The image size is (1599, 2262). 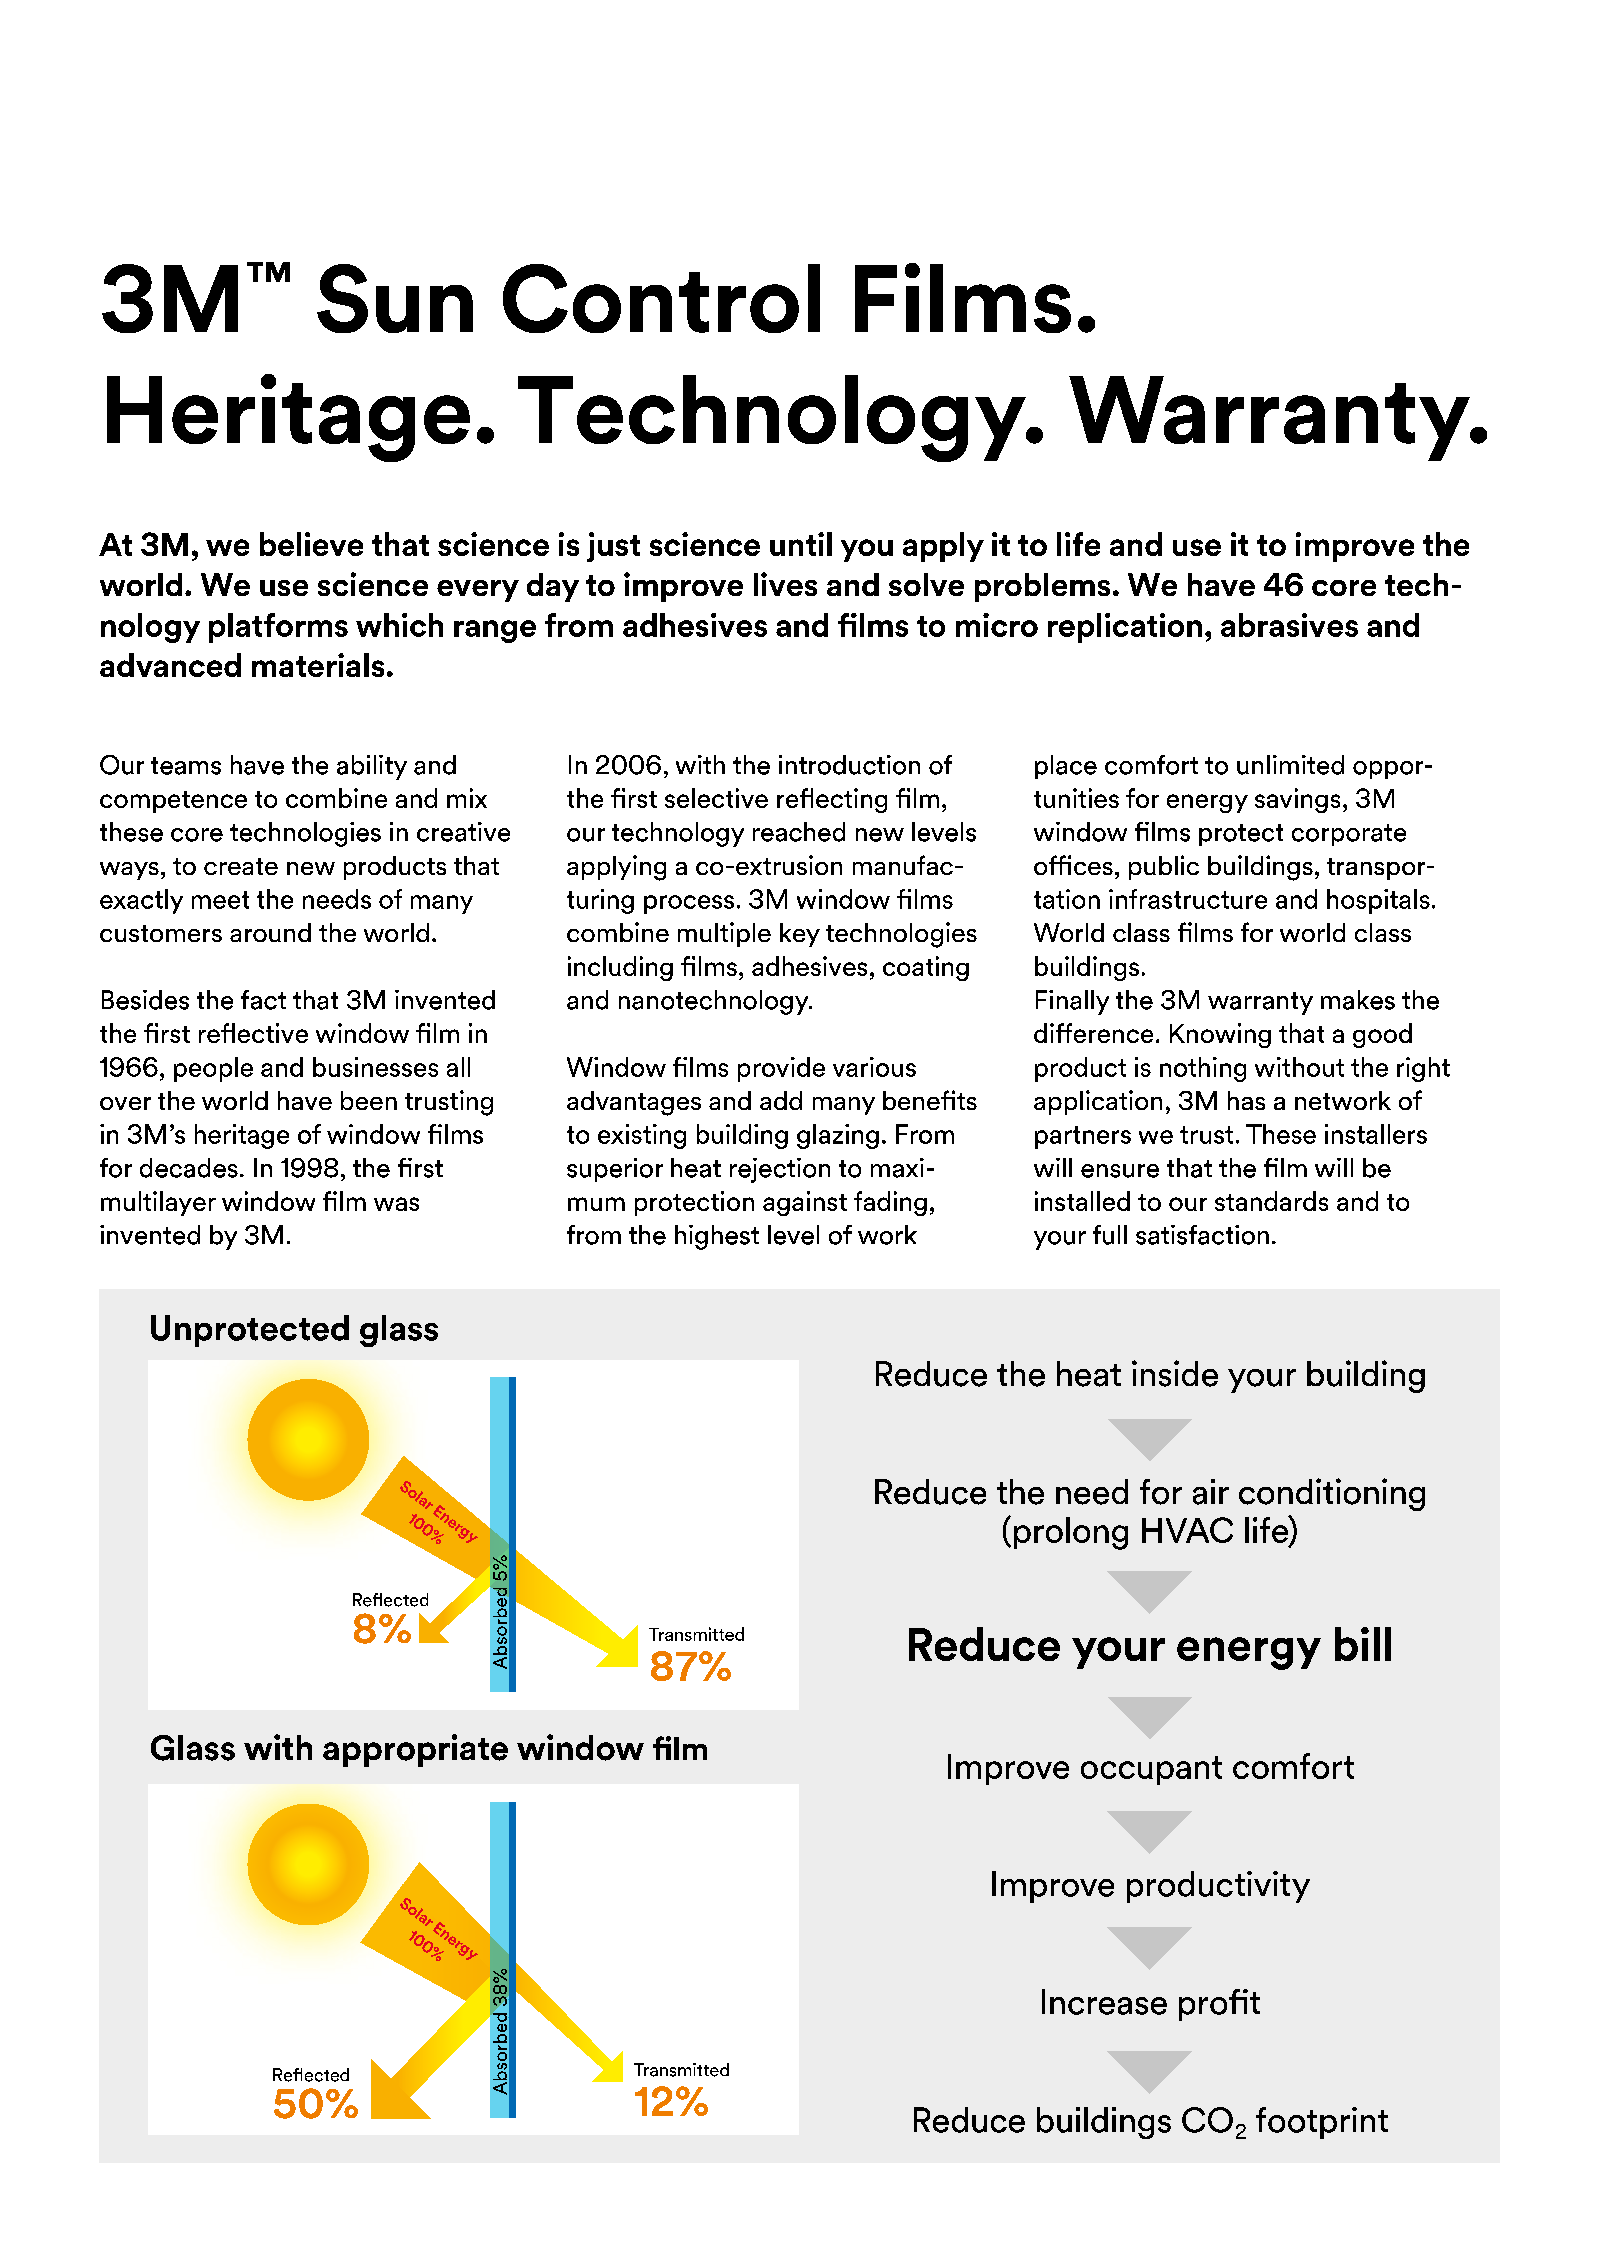 I want to click on key, so click(x=800, y=935).
